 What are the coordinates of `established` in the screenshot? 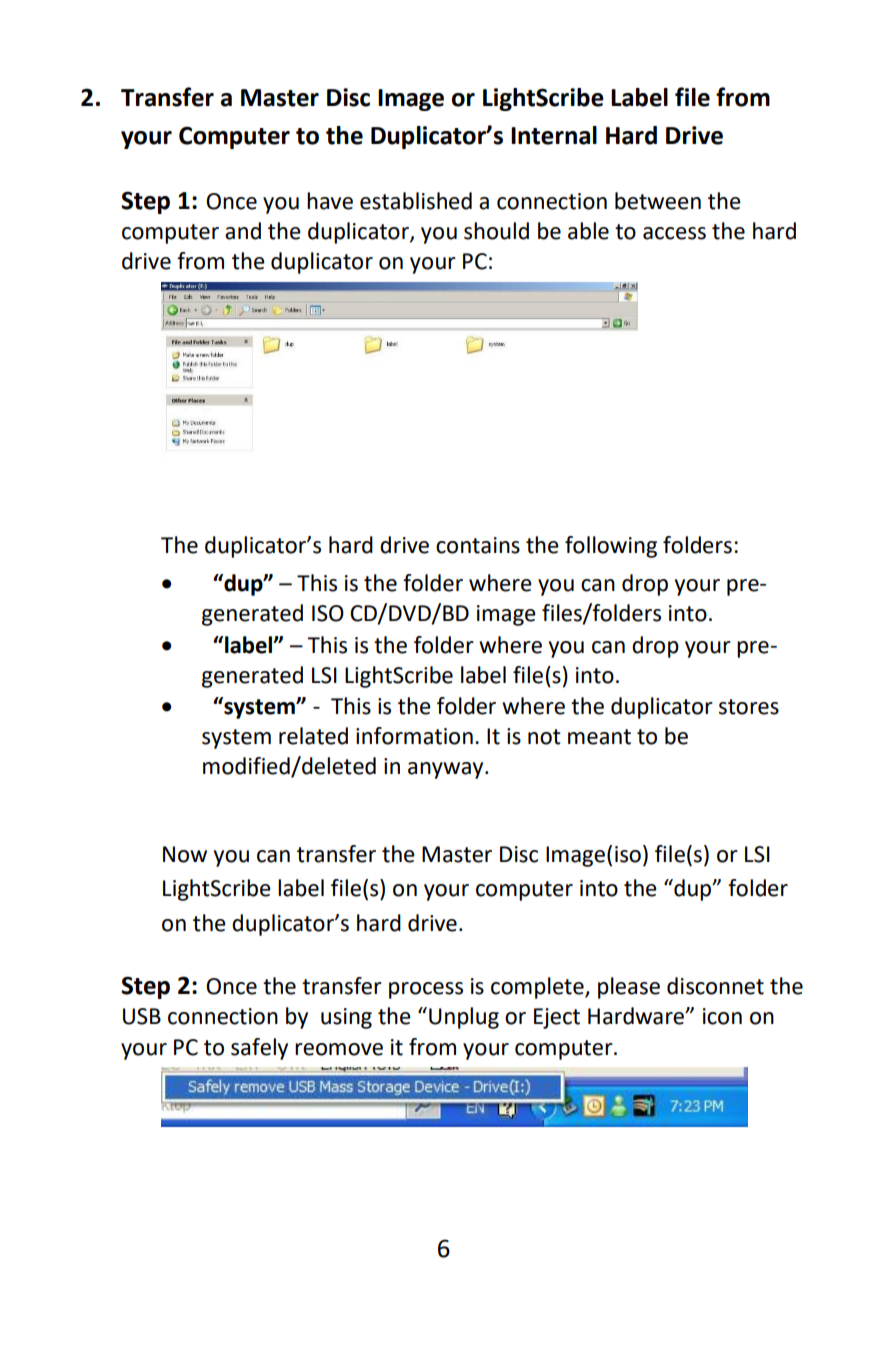 It's located at (416, 201).
